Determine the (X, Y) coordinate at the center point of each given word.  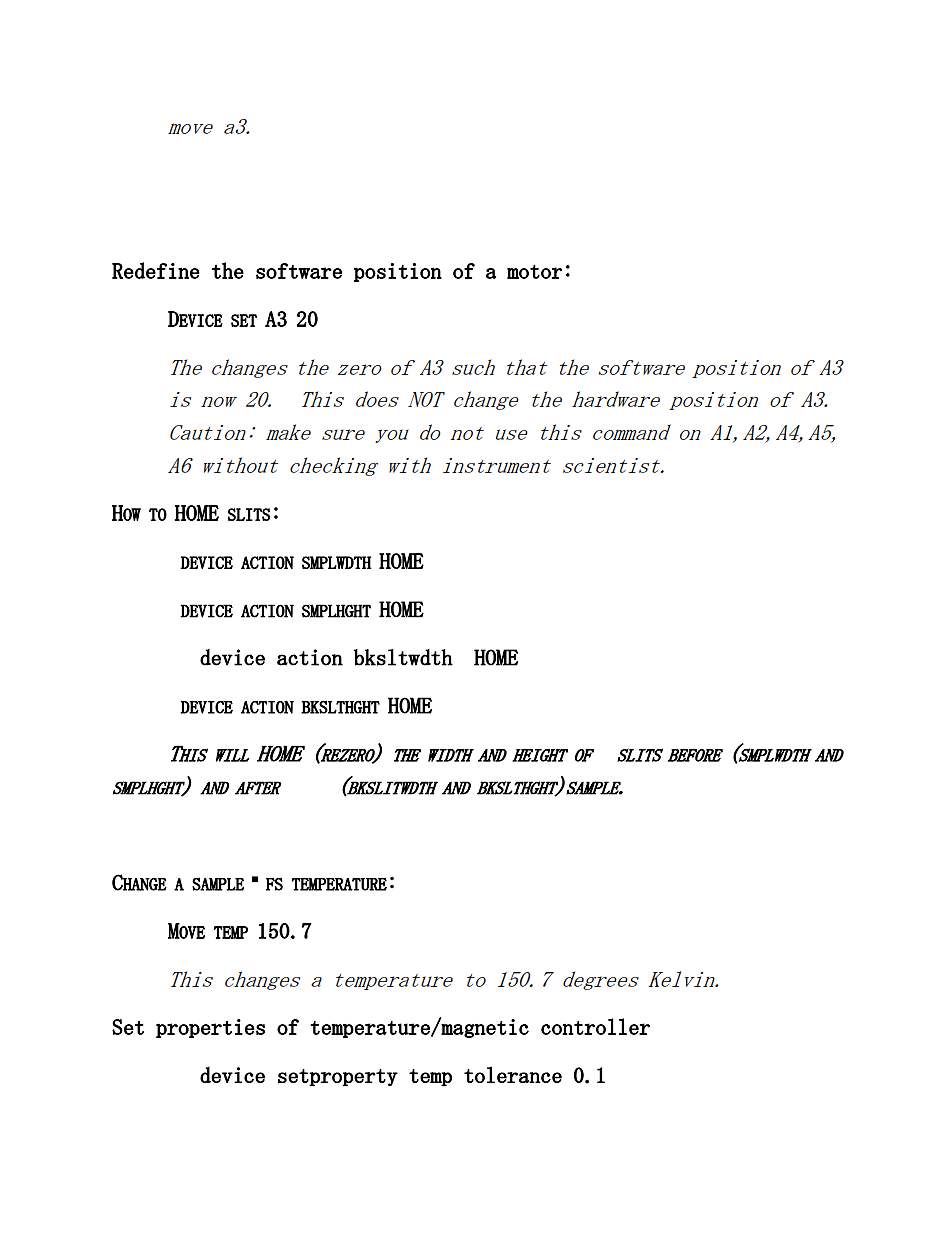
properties (210, 1028)
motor (534, 272)
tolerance (513, 1074)
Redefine (156, 270)
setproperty (338, 1077)
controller (595, 1026)
